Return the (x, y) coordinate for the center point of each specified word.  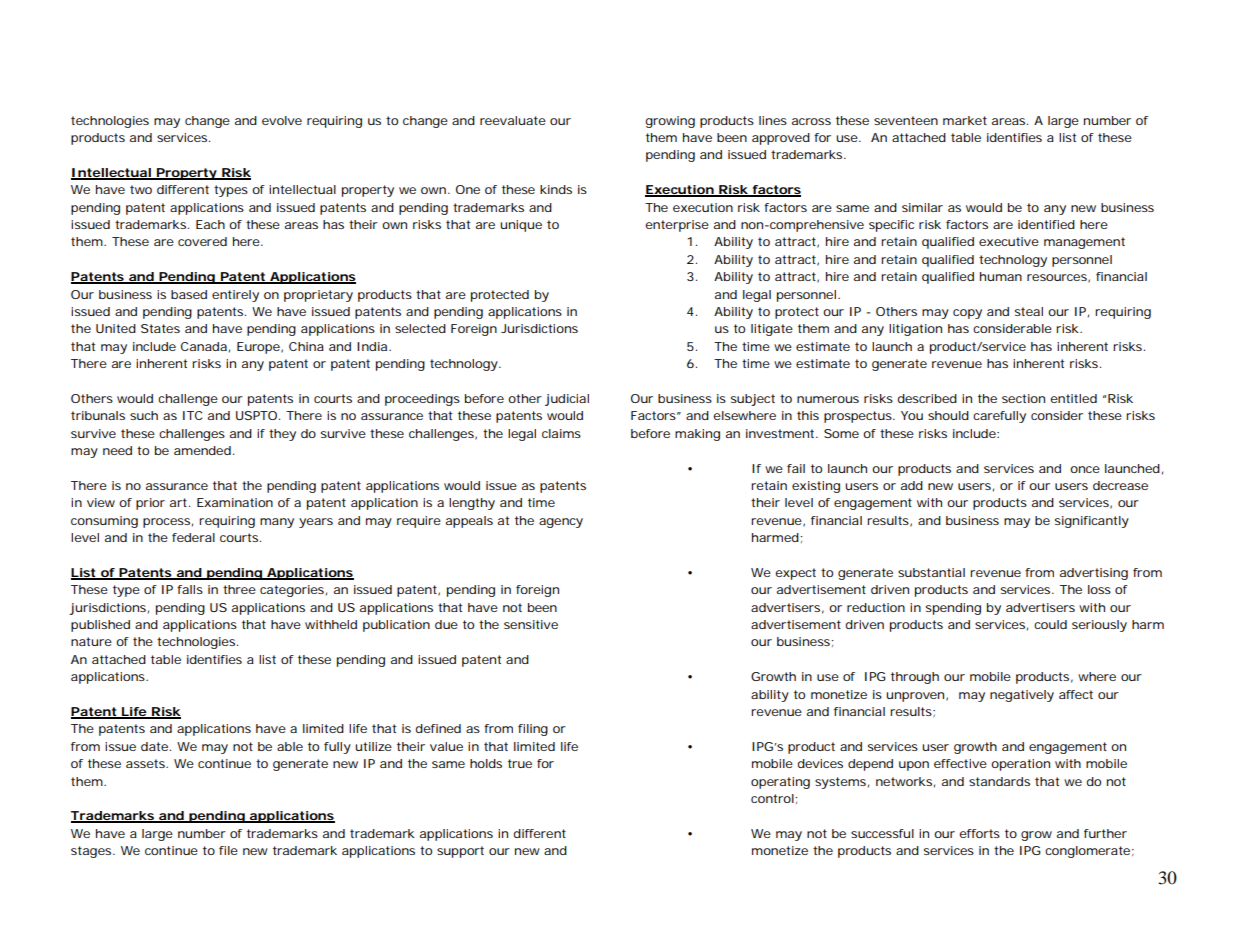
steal (1029, 311)
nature (91, 641)
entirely (235, 296)
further (1105, 833)
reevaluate (513, 120)
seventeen (906, 120)
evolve (282, 120)
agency (561, 523)
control (772, 798)
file (228, 850)
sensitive (531, 624)
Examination (235, 502)
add (912, 485)
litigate (772, 330)
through (915, 678)
